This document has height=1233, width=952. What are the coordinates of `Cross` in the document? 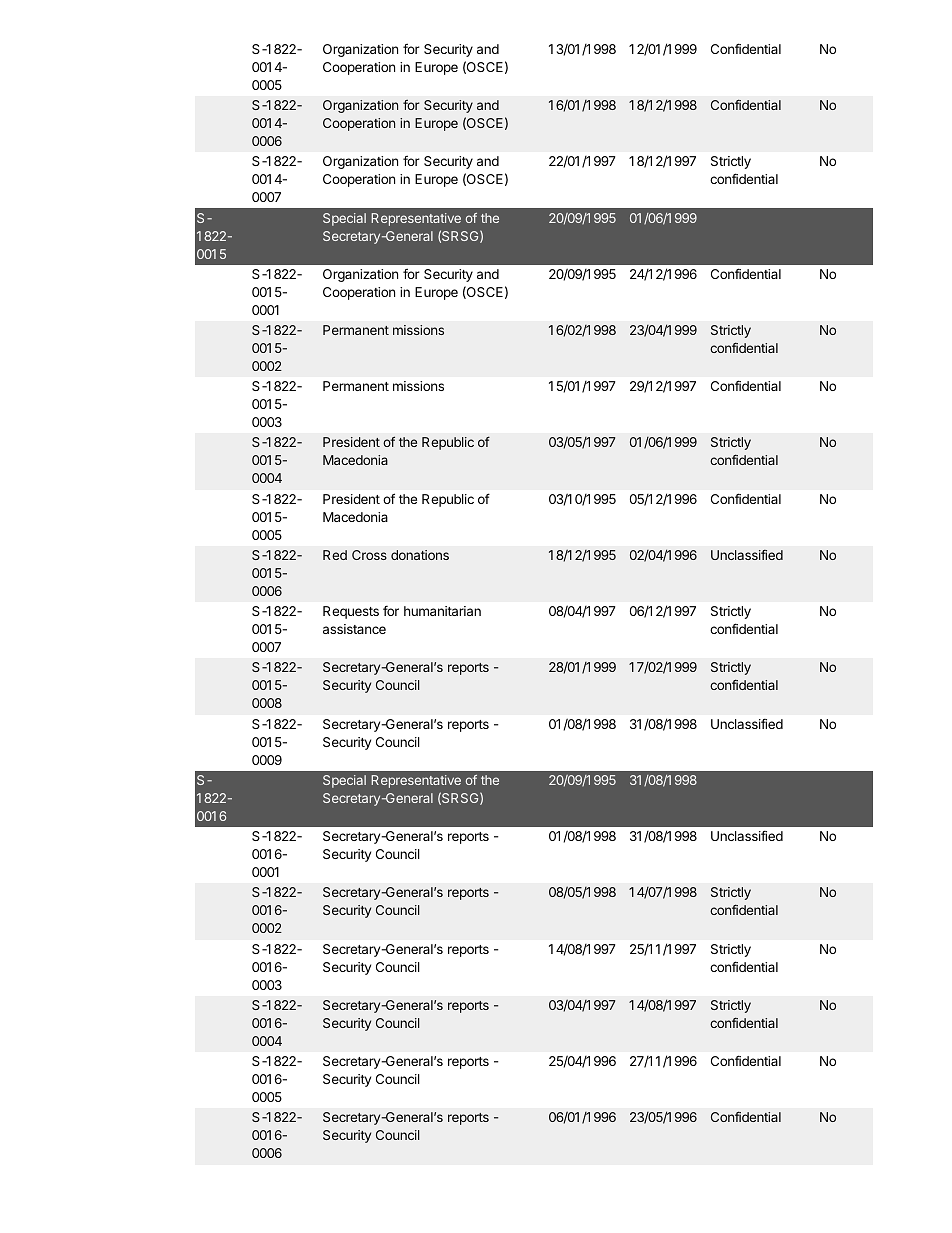 It's located at (369, 555).
